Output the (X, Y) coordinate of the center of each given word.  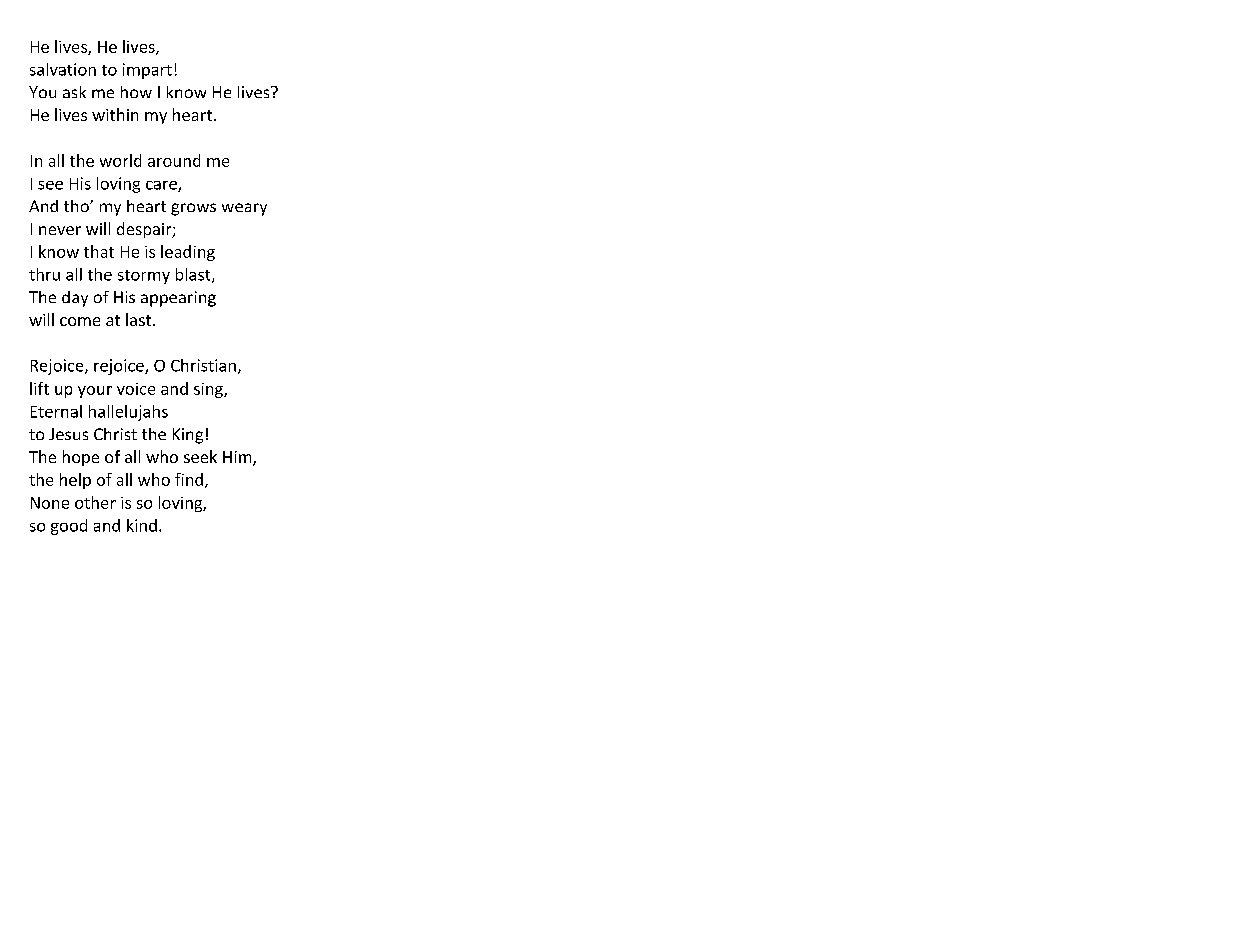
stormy (144, 277)
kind (142, 525)
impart (147, 71)
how (136, 92)
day (75, 299)
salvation (63, 69)
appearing (178, 299)
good (69, 527)
